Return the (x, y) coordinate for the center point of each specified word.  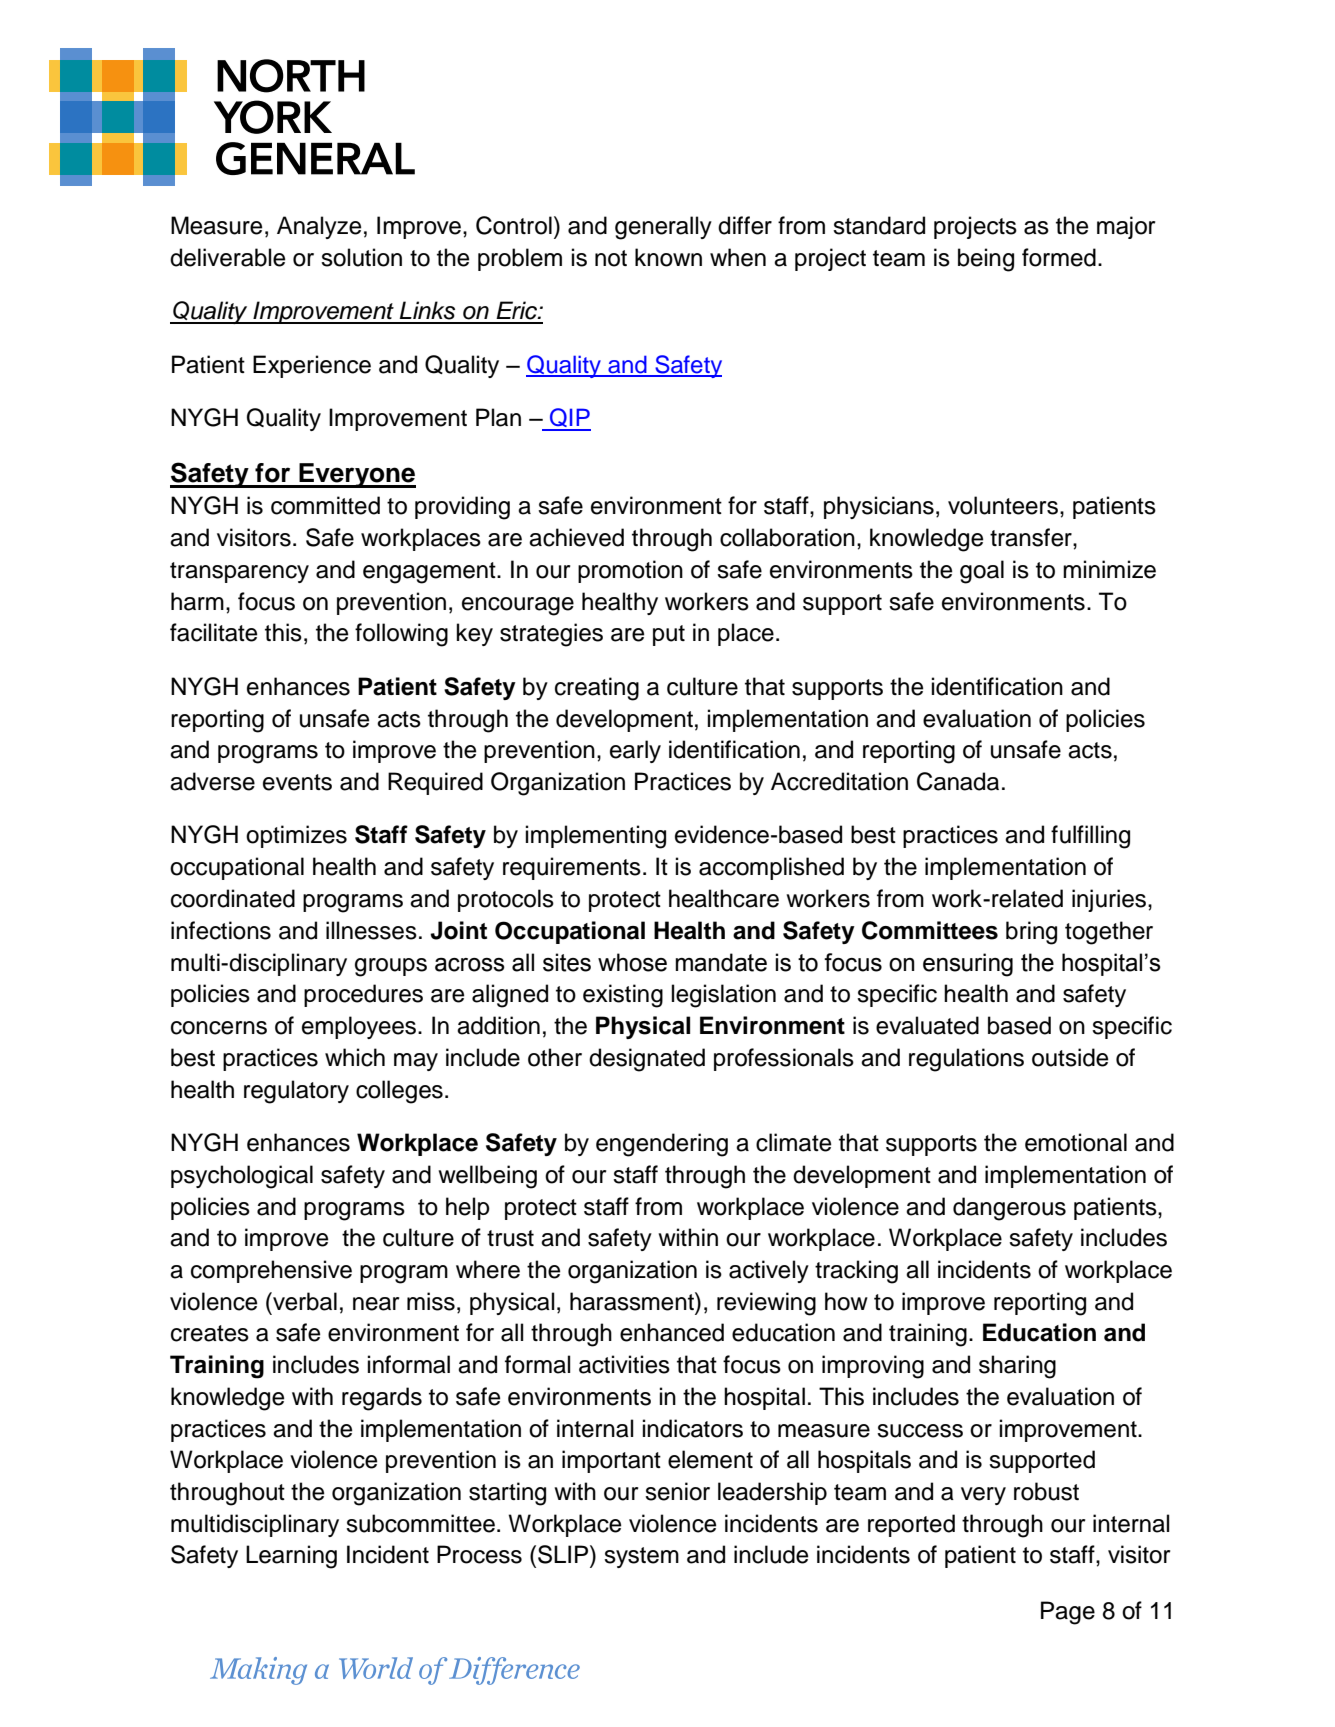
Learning (291, 1557)
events (297, 782)
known (668, 257)
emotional (1076, 1142)
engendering (662, 1145)
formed (1059, 257)
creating (597, 689)
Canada (958, 781)
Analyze (319, 227)
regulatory (296, 1092)
